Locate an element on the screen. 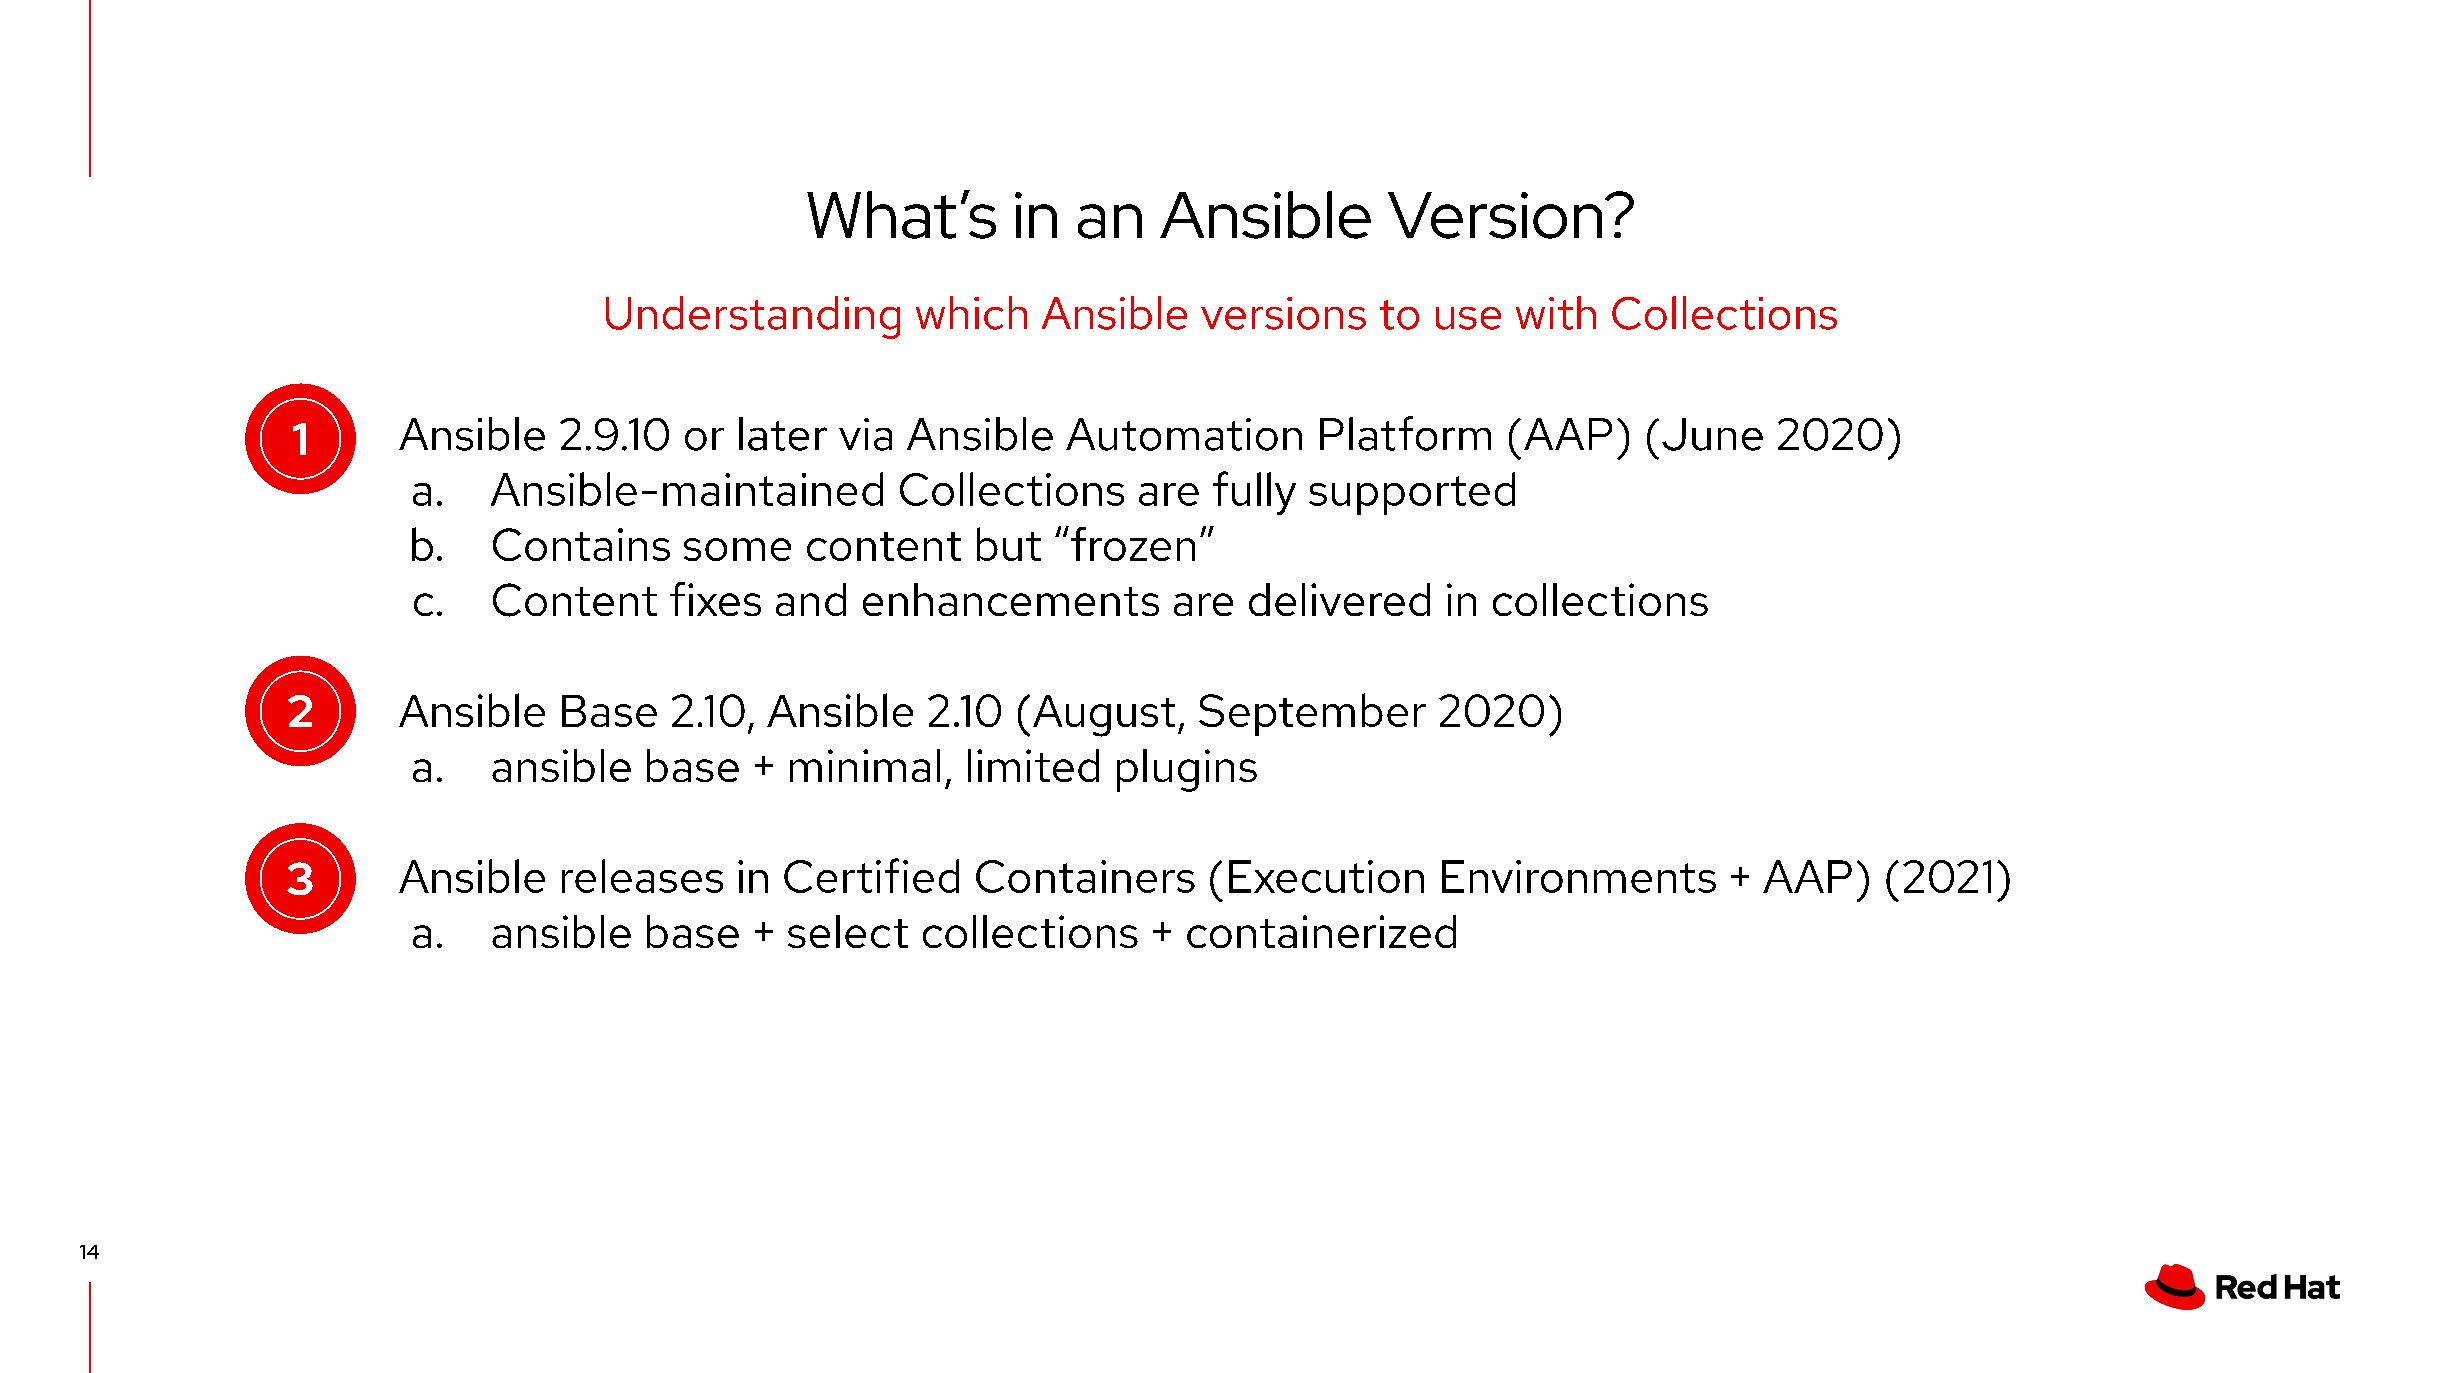 Image resolution: width=2441 pixels, height=1373 pixels. delivered is located at coordinates (1339, 599).
